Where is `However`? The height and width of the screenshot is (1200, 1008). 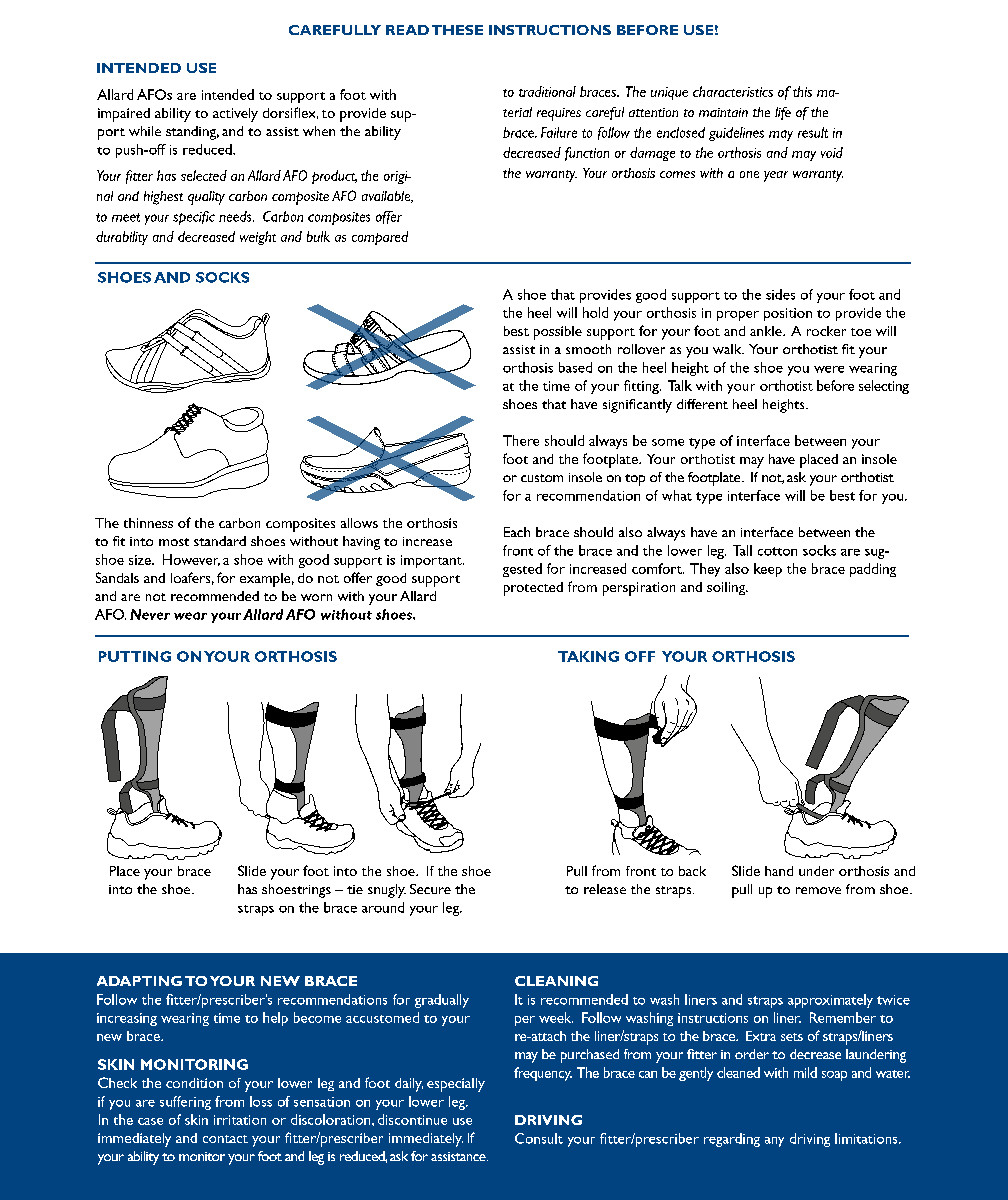 However is located at coordinates (191, 560).
